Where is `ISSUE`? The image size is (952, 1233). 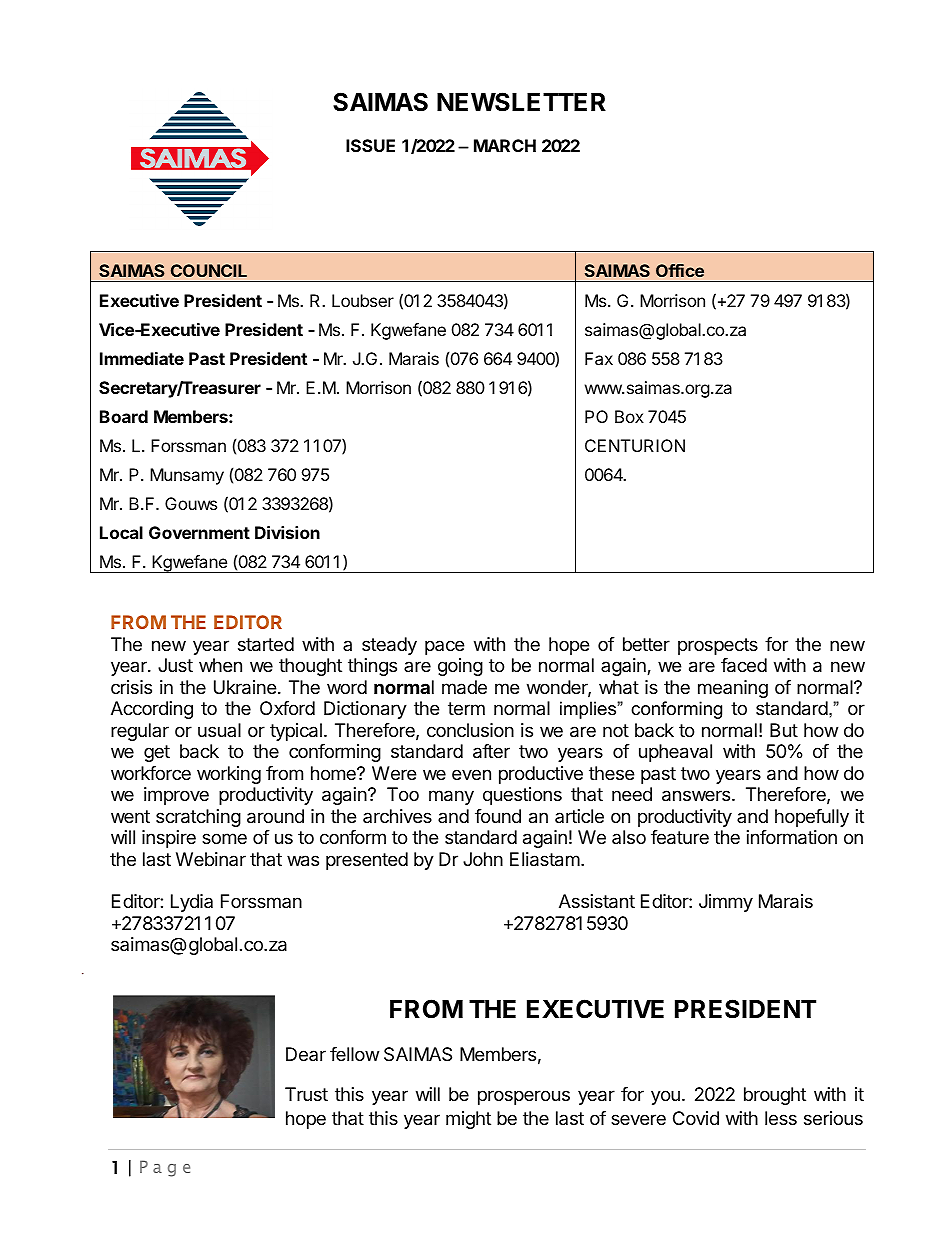
ISSUE is located at coordinates (370, 145).
